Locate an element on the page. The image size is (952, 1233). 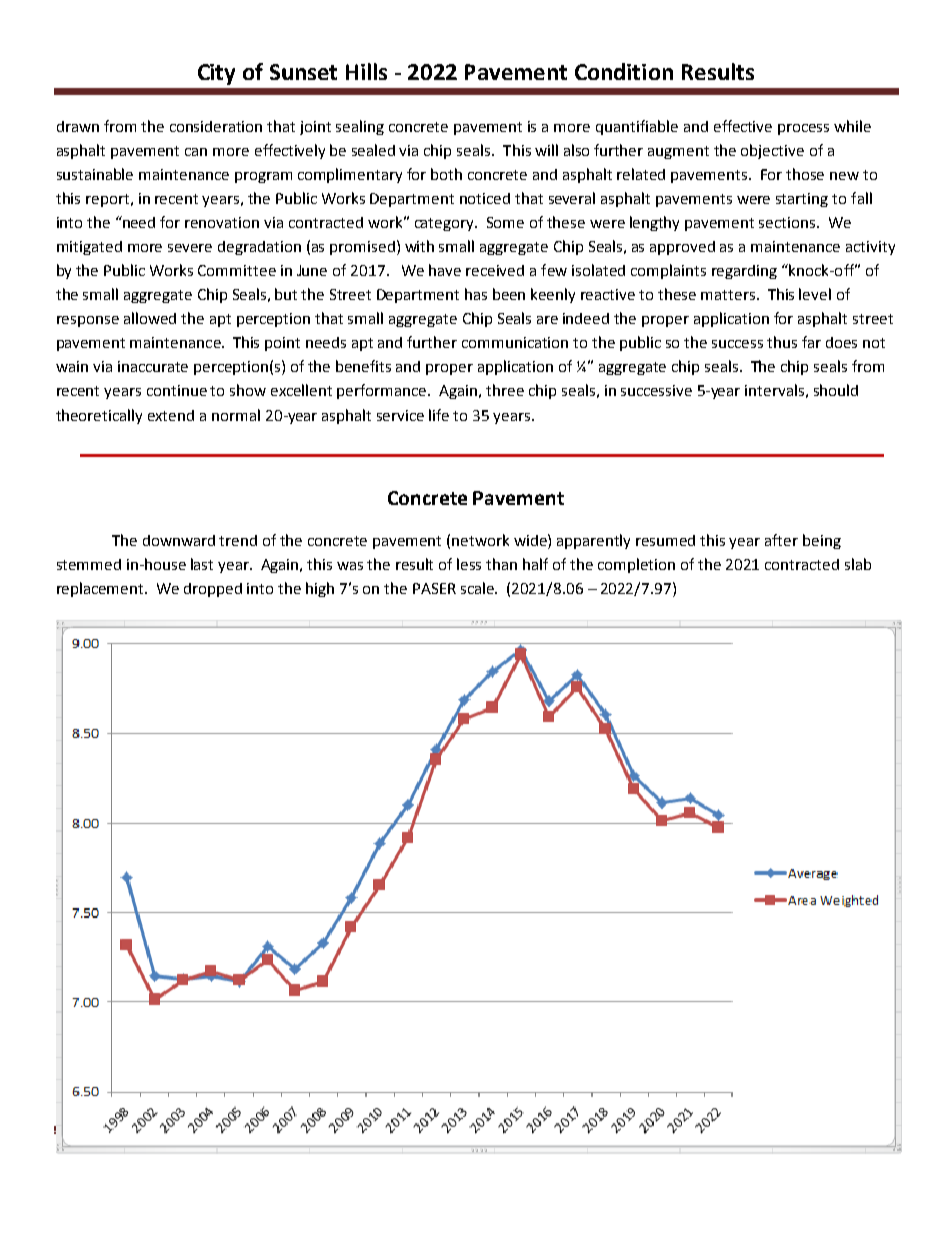
replacement is located at coordinates (101, 589).
